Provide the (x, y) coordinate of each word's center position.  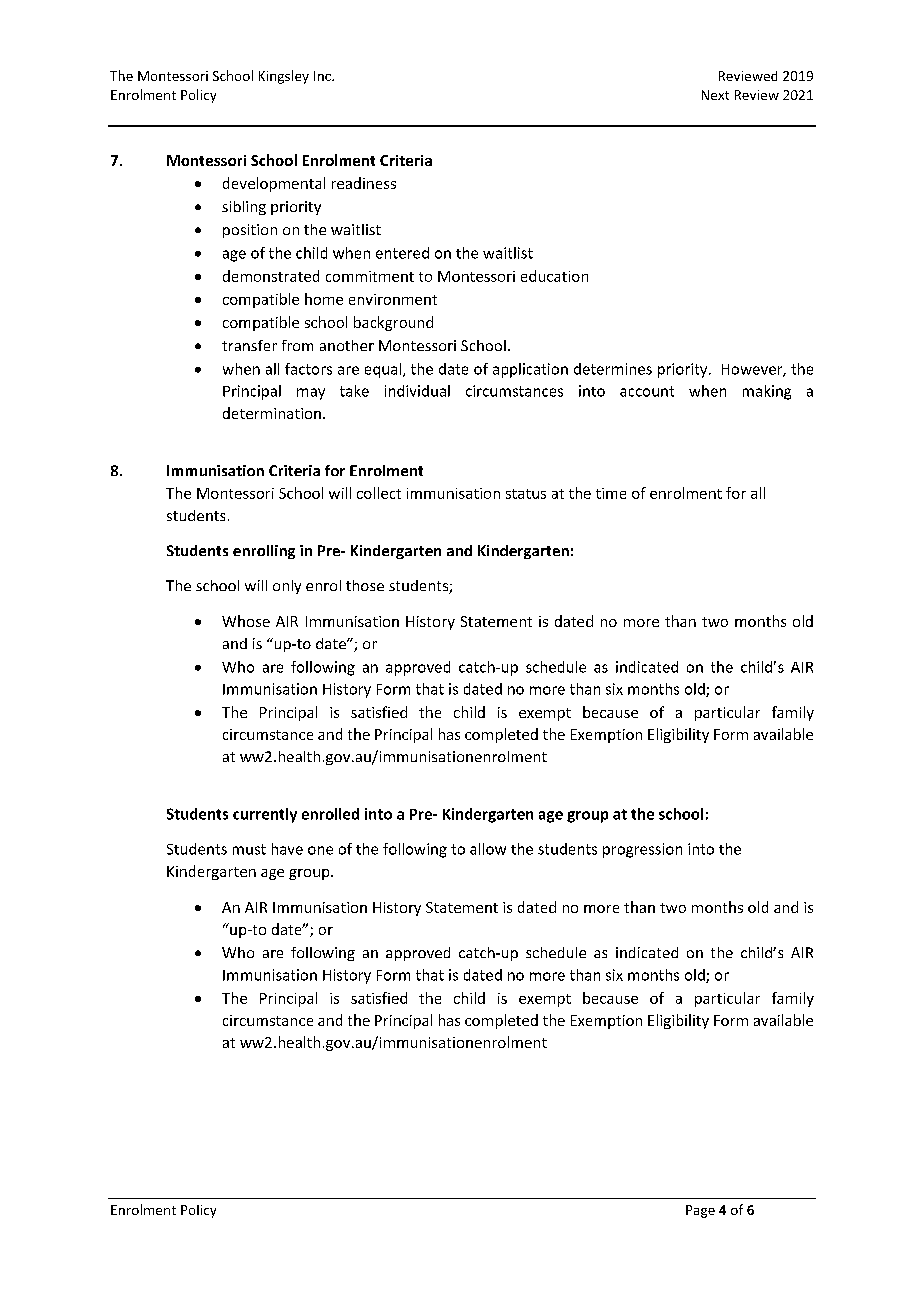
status (526, 494)
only (287, 587)
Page (700, 1211)
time (611, 493)
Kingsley (284, 77)
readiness (364, 183)
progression (642, 850)
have (287, 849)
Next (715, 95)
